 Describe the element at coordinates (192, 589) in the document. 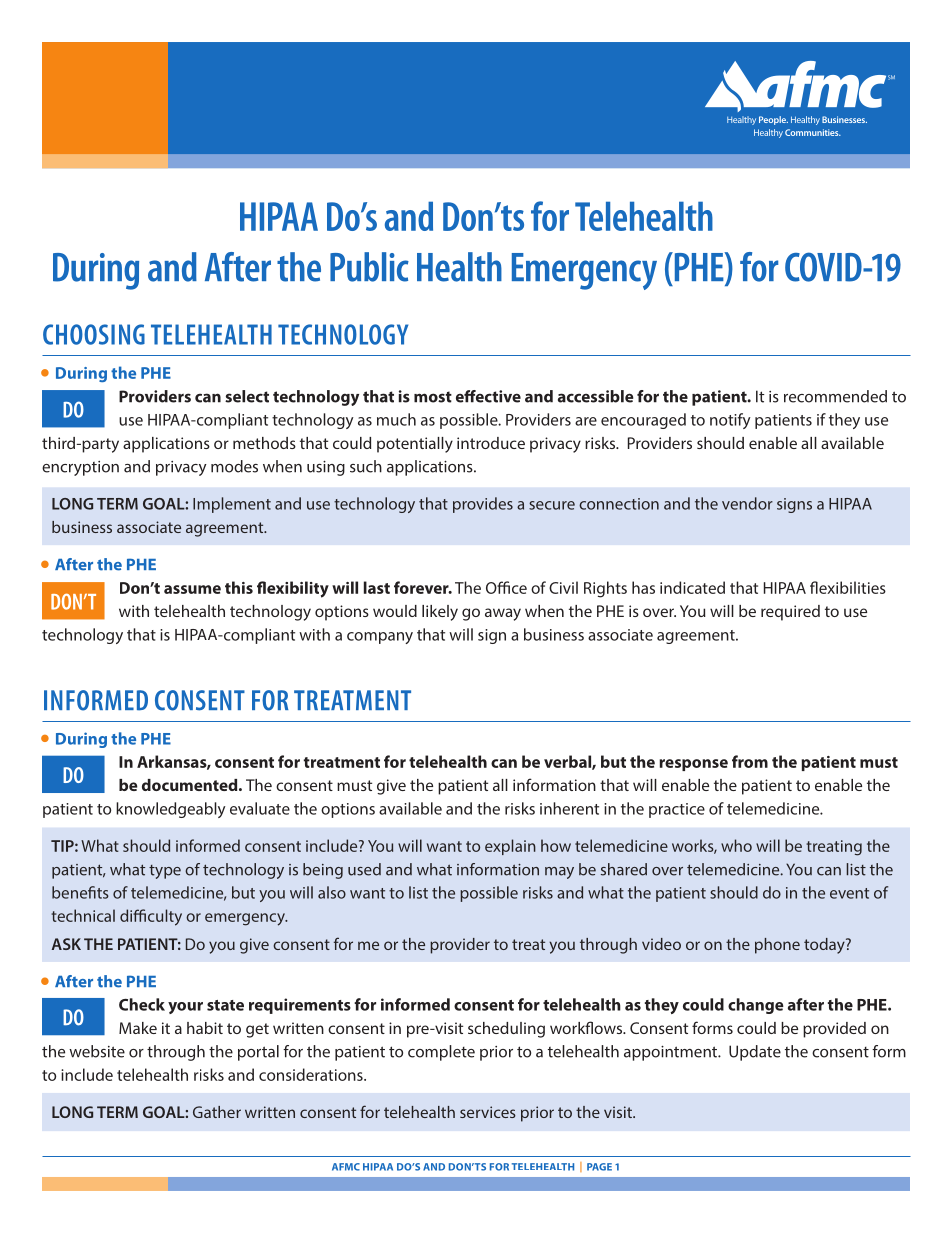

I see `assume` at that location.
